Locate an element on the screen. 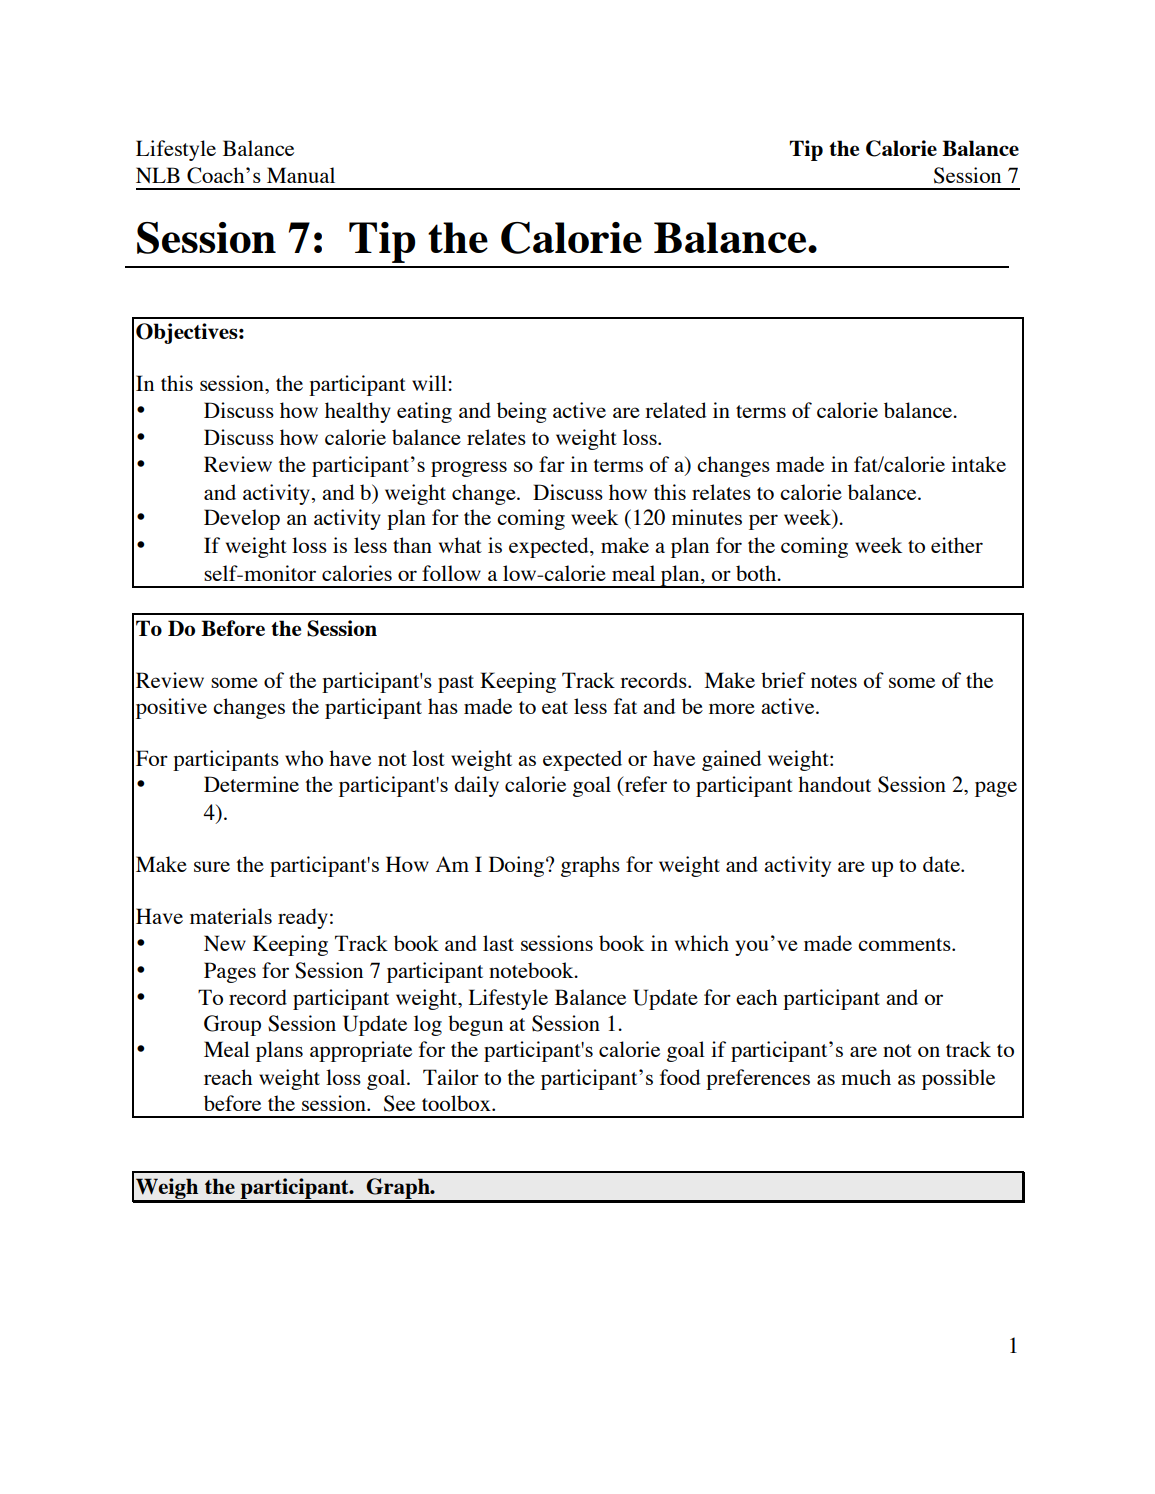 This screenshot has width=1155, height=1494. Group is located at coordinates (232, 1025).
